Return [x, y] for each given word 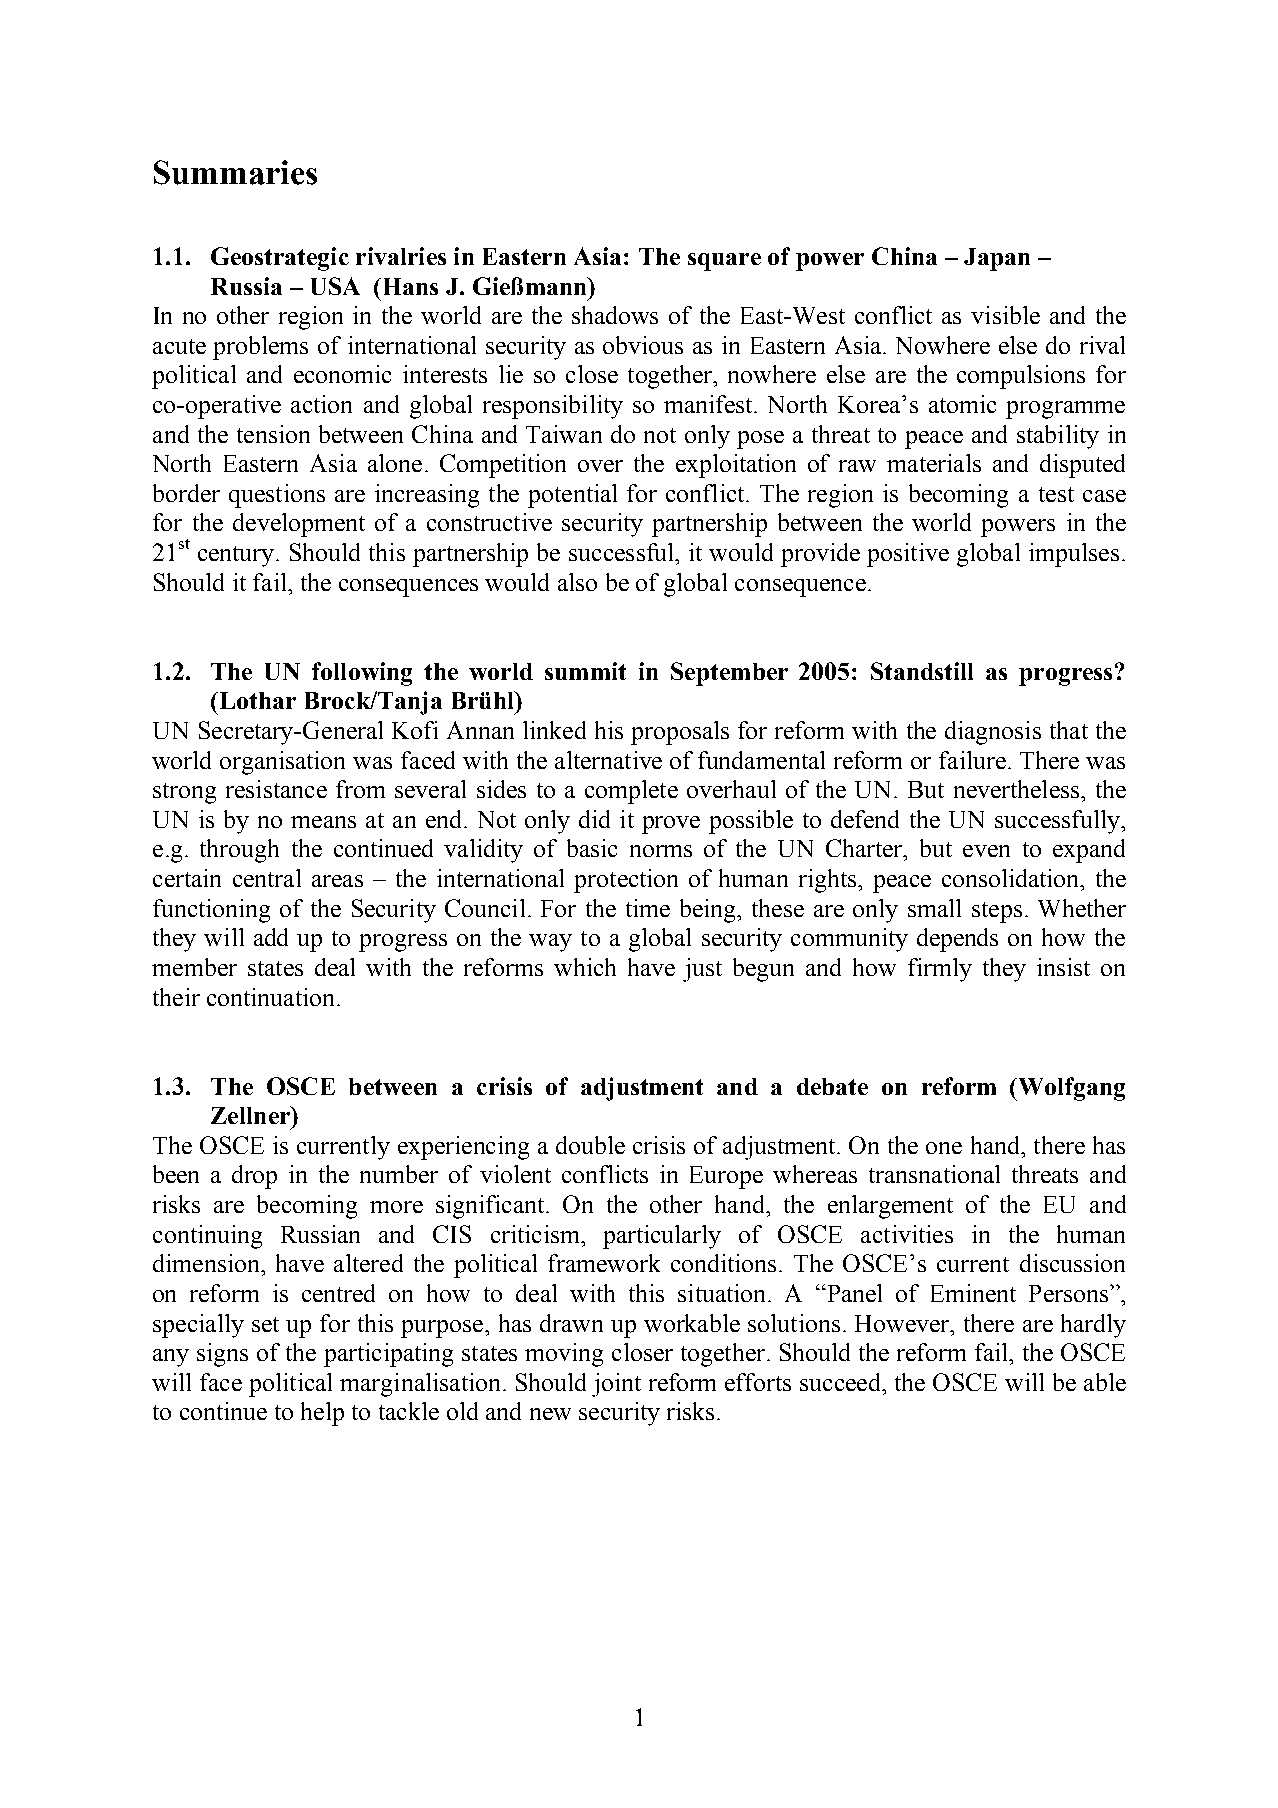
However [903, 1323]
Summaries [235, 172]
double [590, 1145]
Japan [997, 259]
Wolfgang [1072, 1089]
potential [572, 496]
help [322, 1414]
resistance [276, 789]
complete [631, 792]
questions [277, 496]
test [1056, 494]
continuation [270, 997]
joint [616, 1385]
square [724, 262]
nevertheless [1018, 789]
